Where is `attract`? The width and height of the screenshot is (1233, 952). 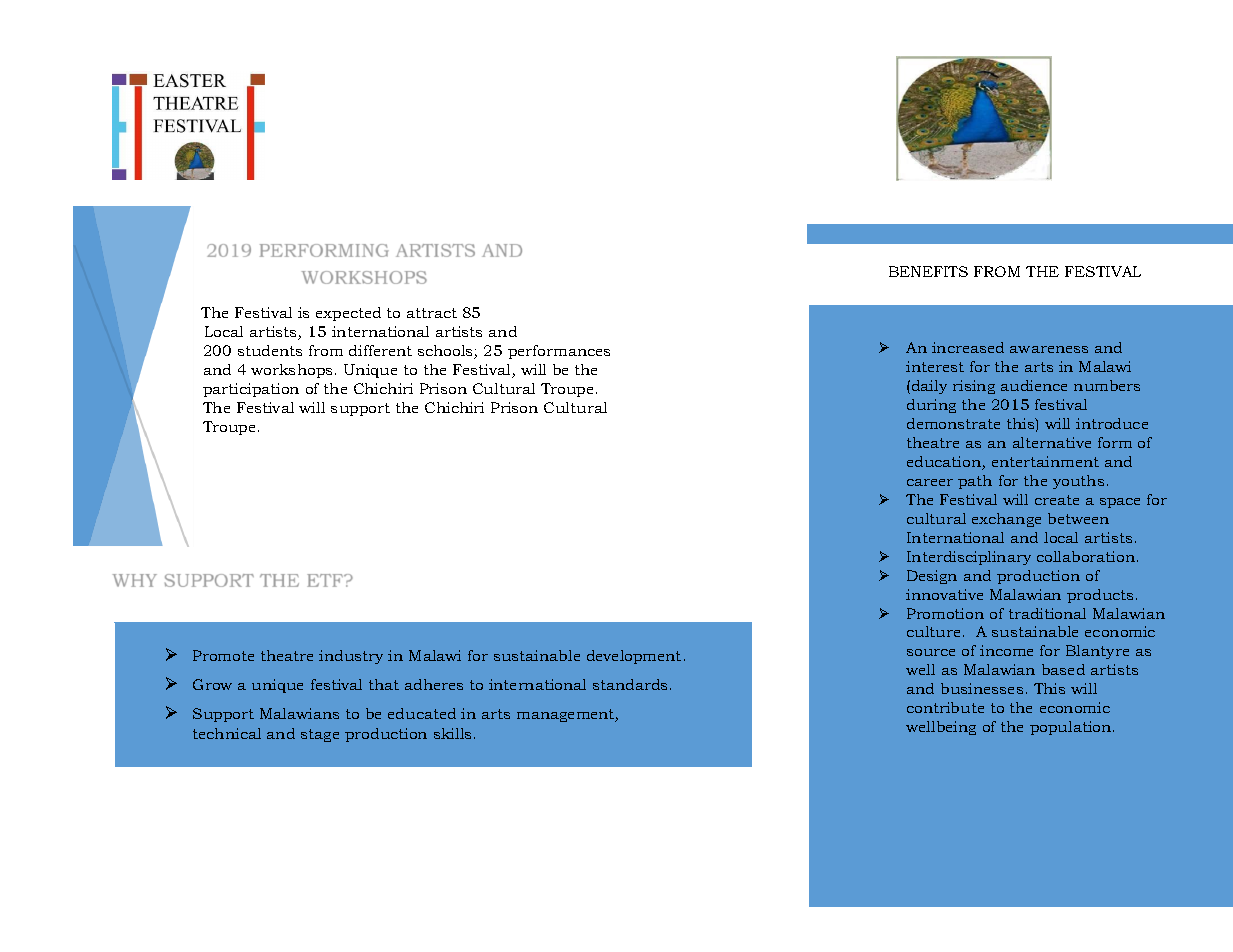 attract is located at coordinates (432, 313).
